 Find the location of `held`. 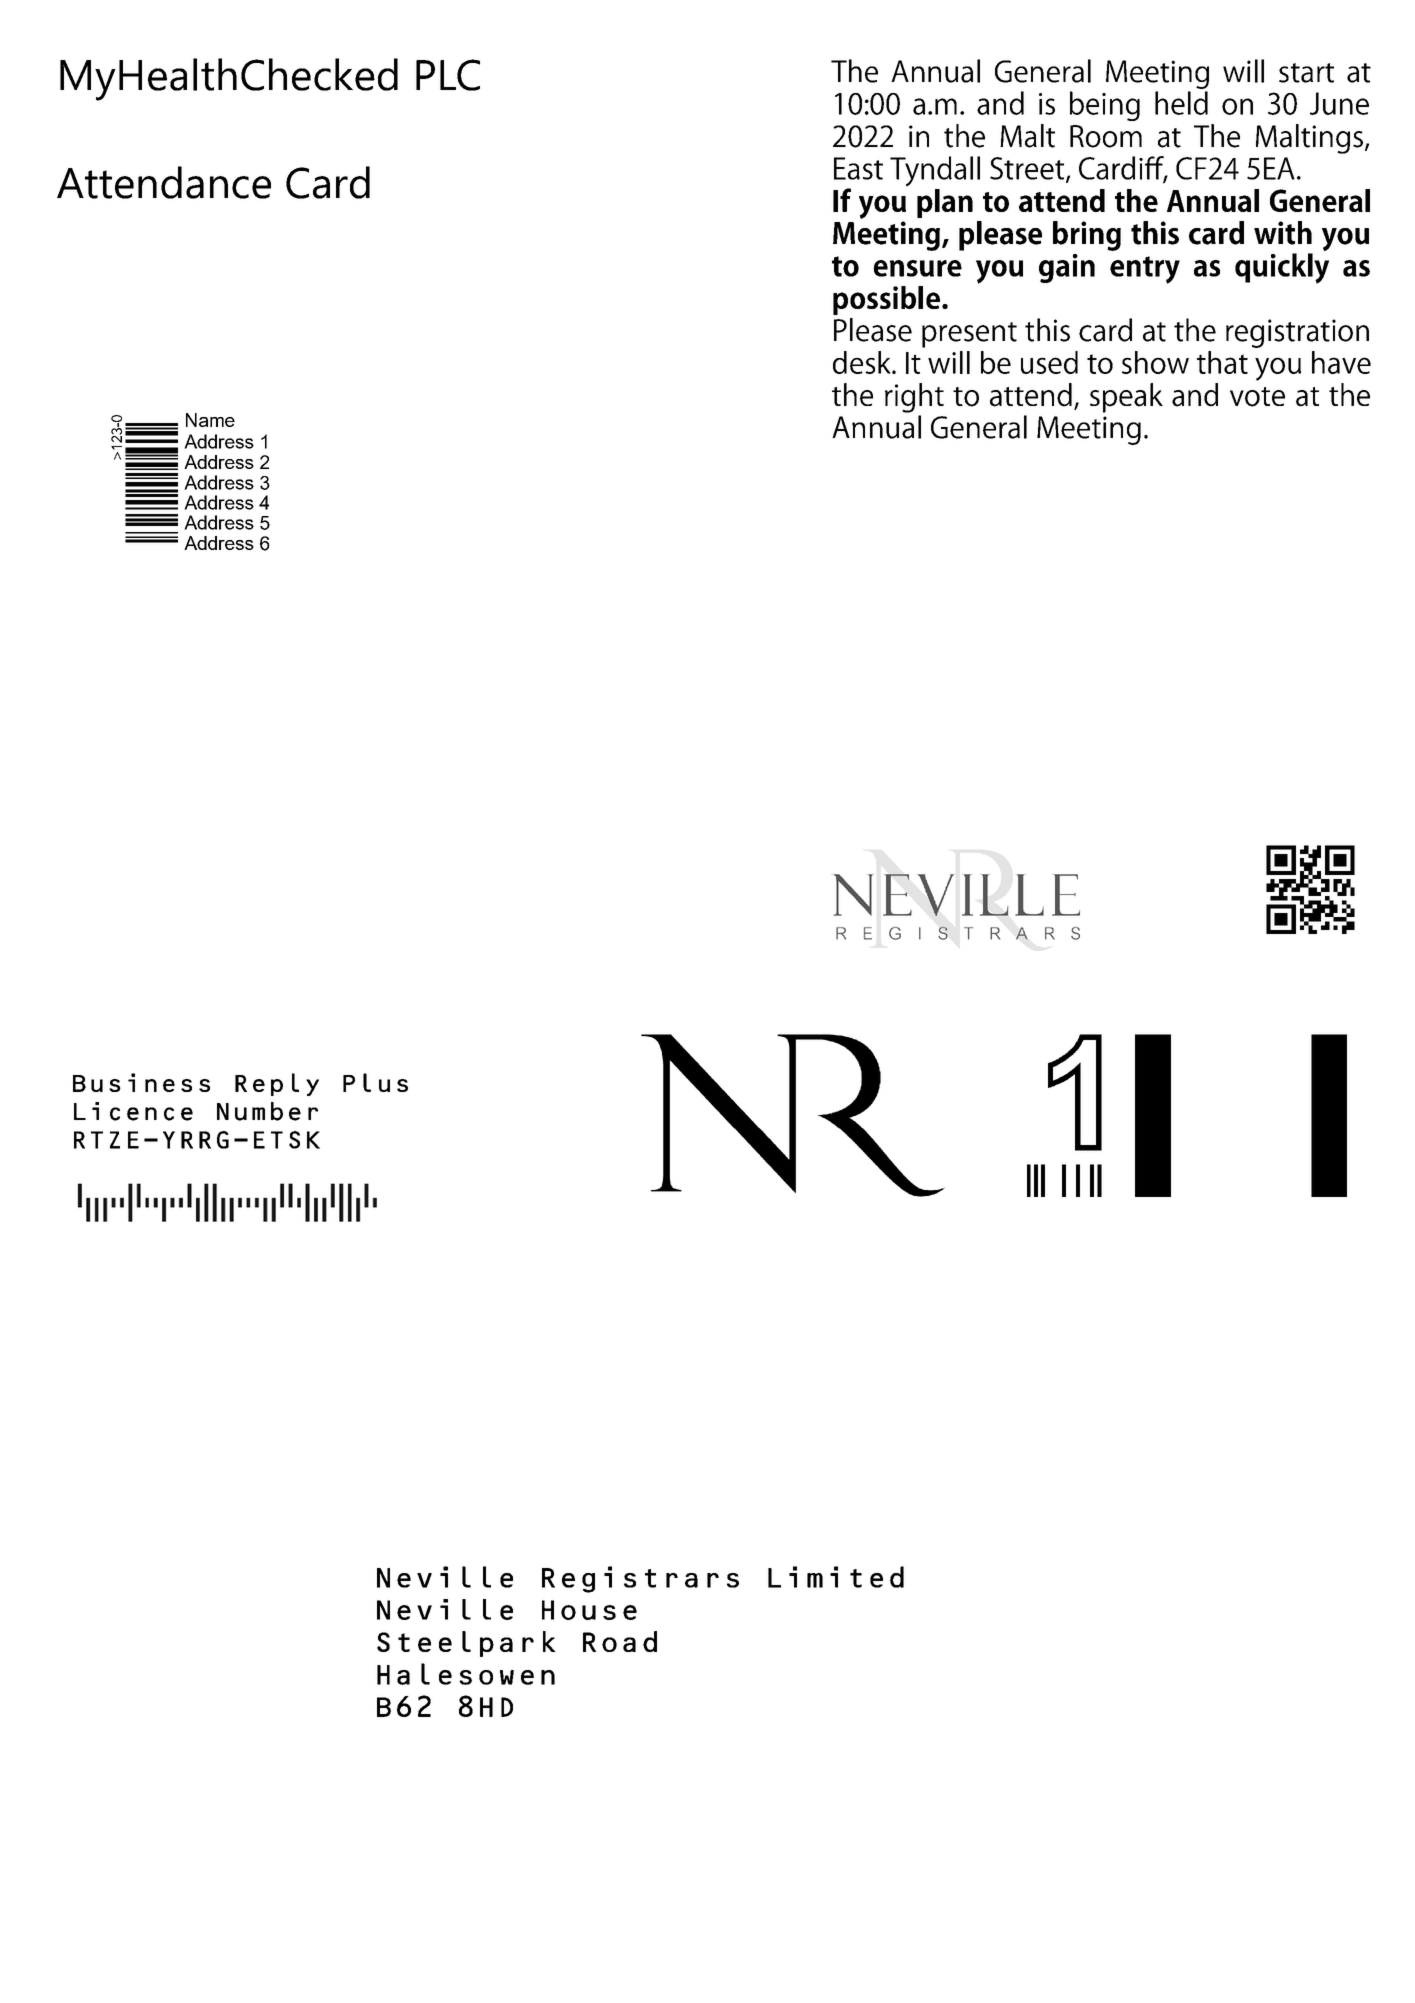

held is located at coordinates (1181, 103).
